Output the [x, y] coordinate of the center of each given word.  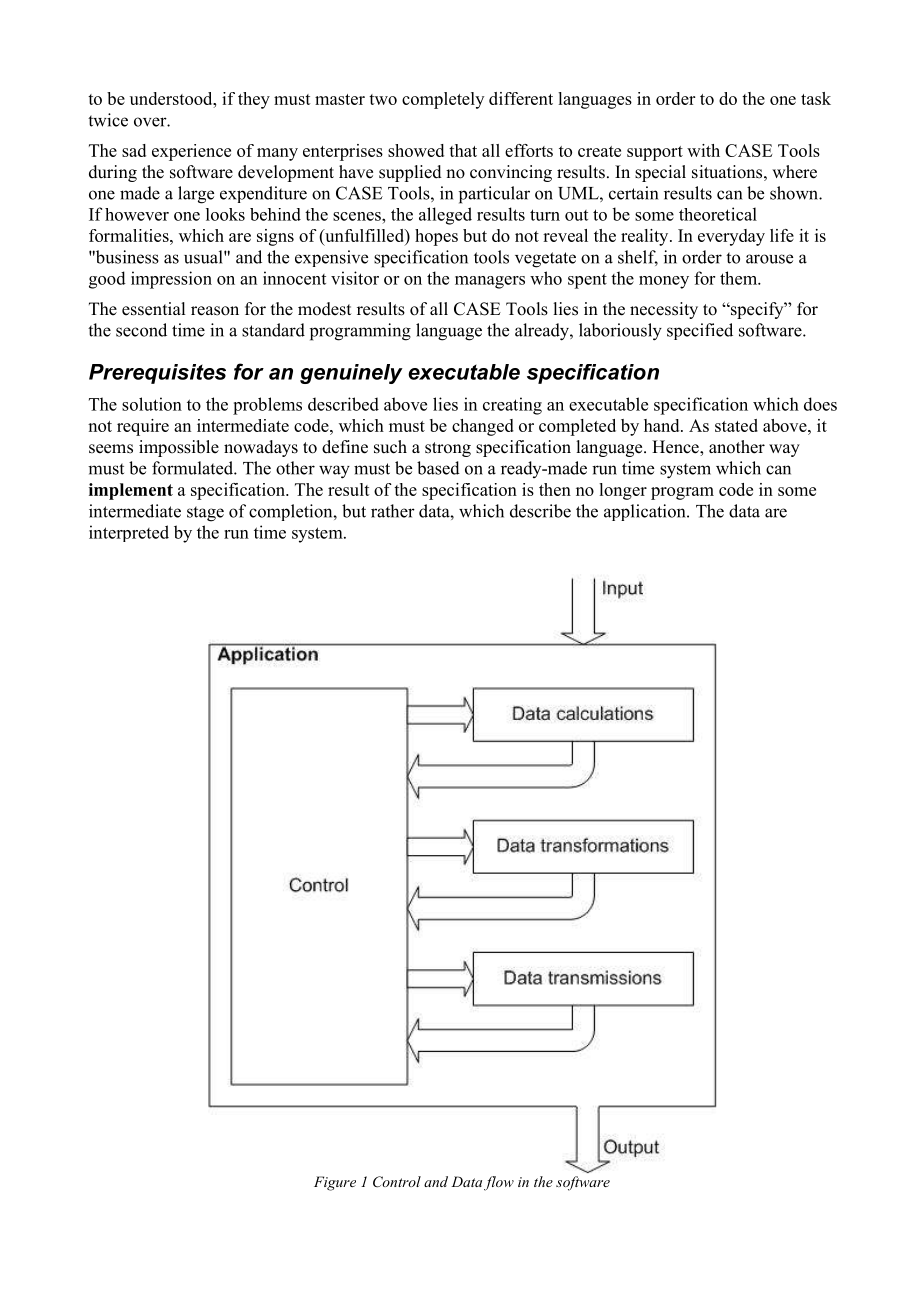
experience [191, 152]
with [703, 150]
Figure [335, 1183]
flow [499, 1183]
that [463, 150]
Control [397, 1182]
